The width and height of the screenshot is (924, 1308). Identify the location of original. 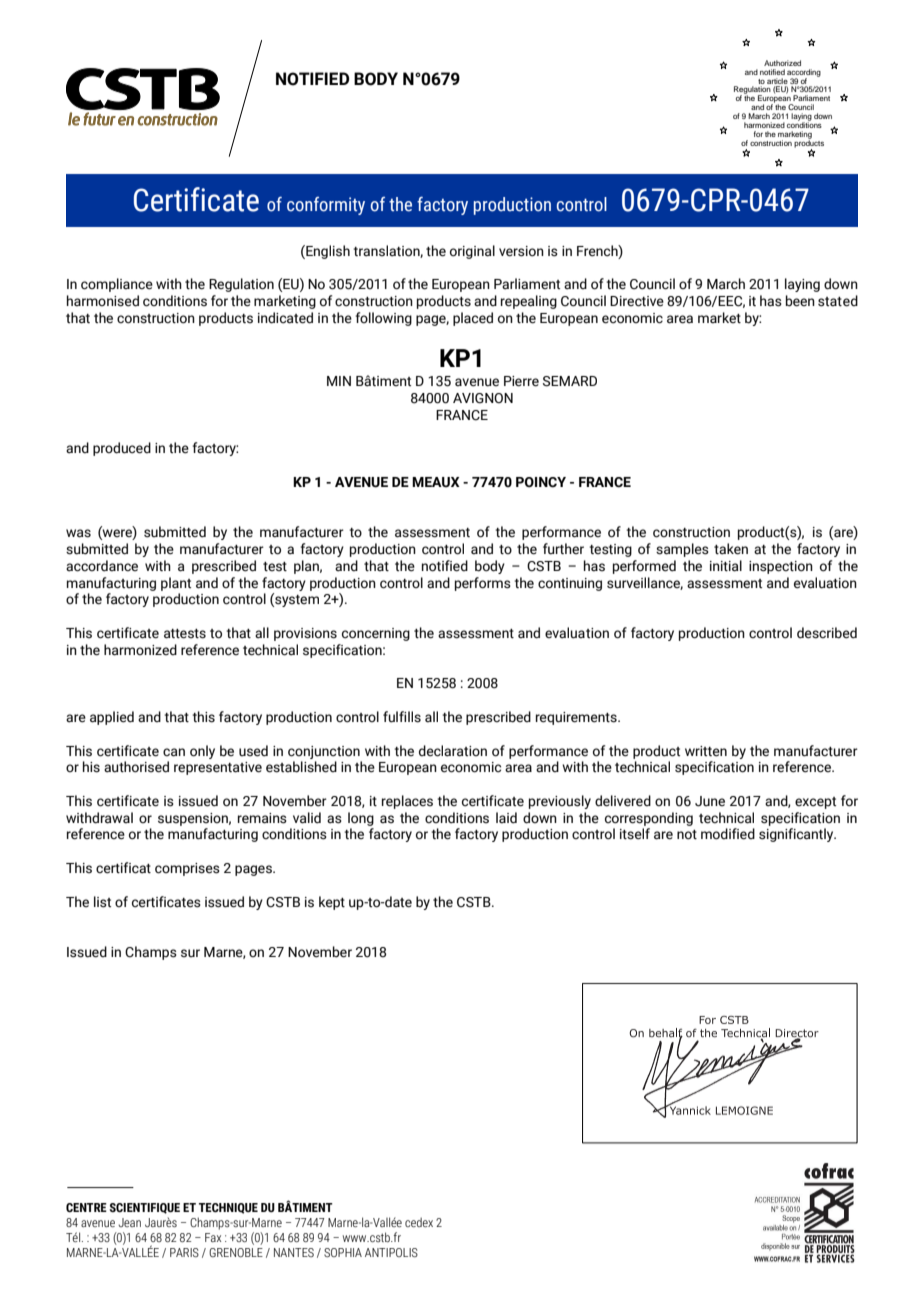
(472, 252).
